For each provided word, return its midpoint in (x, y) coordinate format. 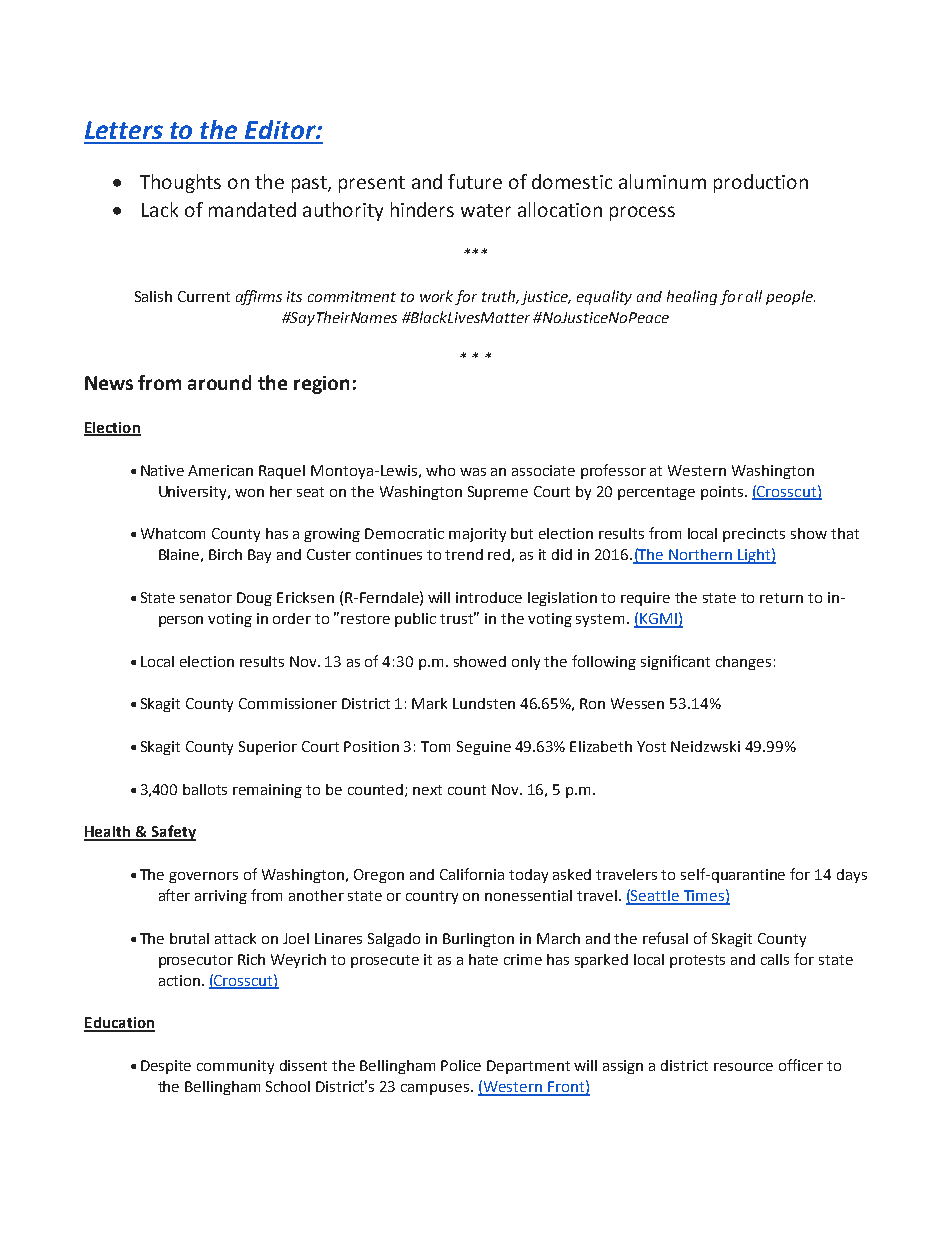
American (220, 470)
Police (461, 1065)
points (723, 493)
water (486, 210)
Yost (651, 746)
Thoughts (180, 183)
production (761, 183)
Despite (166, 1067)
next (427, 790)
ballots (205, 789)
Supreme (498, 493)
